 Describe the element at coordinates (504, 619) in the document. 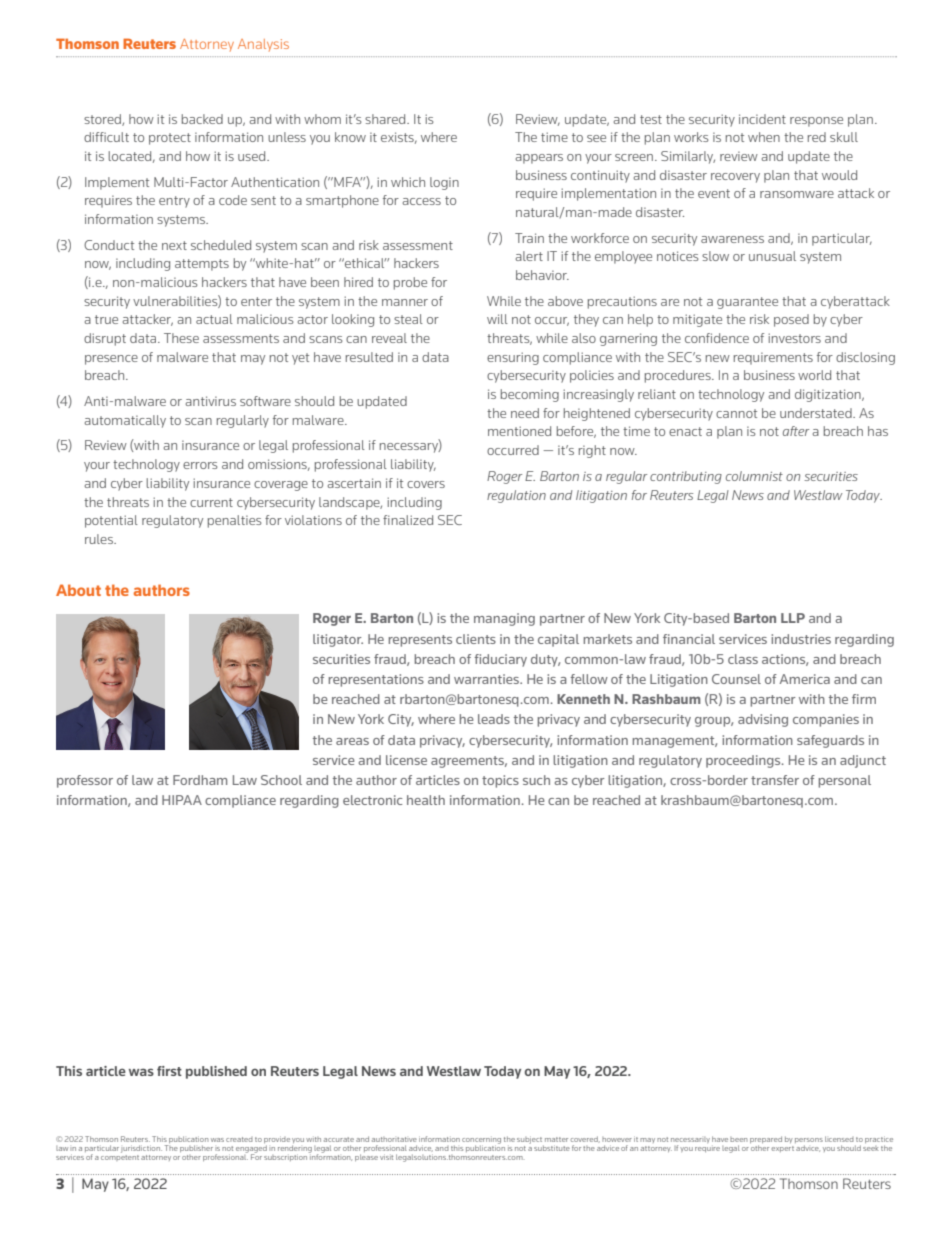

I see `managing` at that location.
